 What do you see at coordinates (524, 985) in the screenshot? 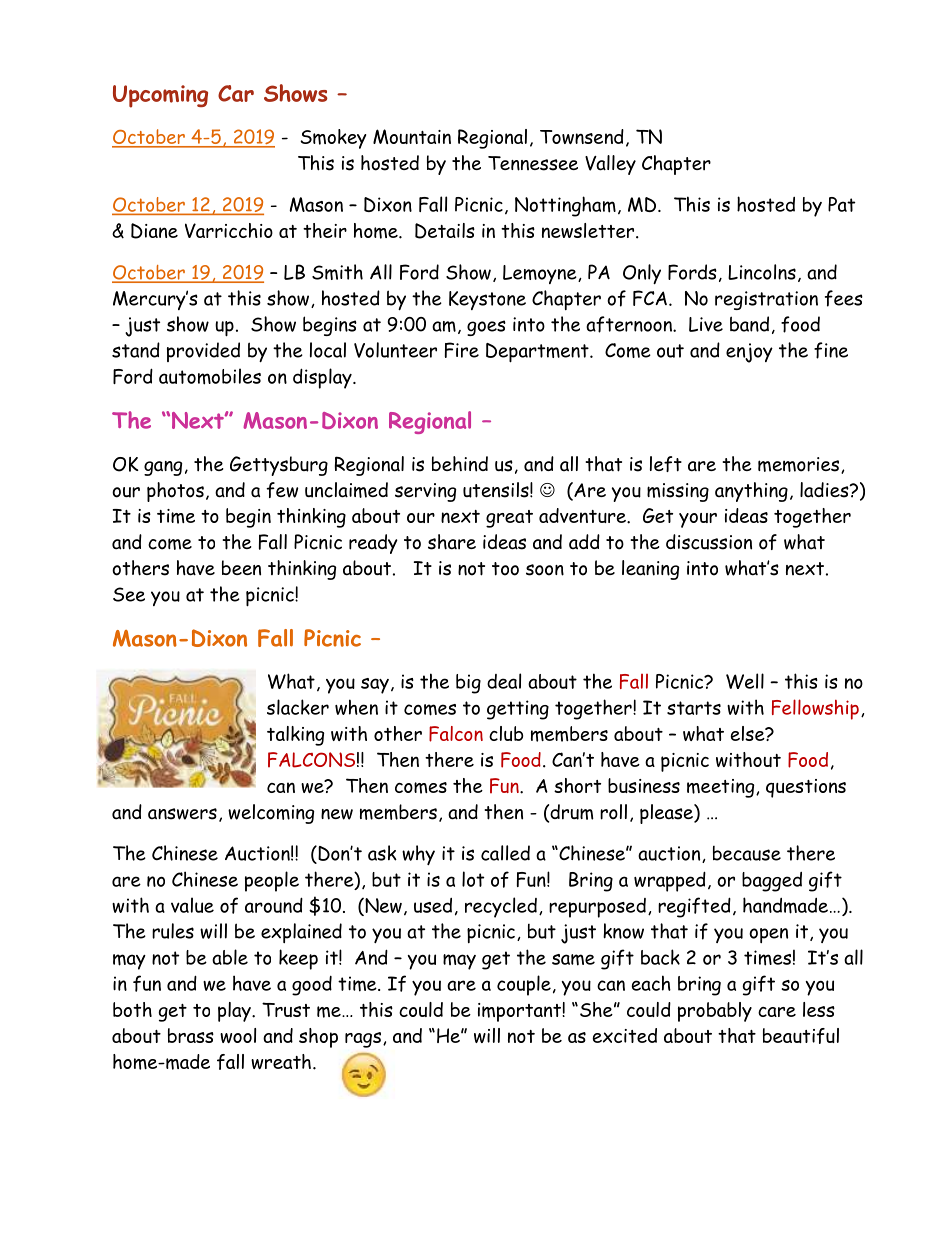
I see `couple` at bounding box center [524, 985].
